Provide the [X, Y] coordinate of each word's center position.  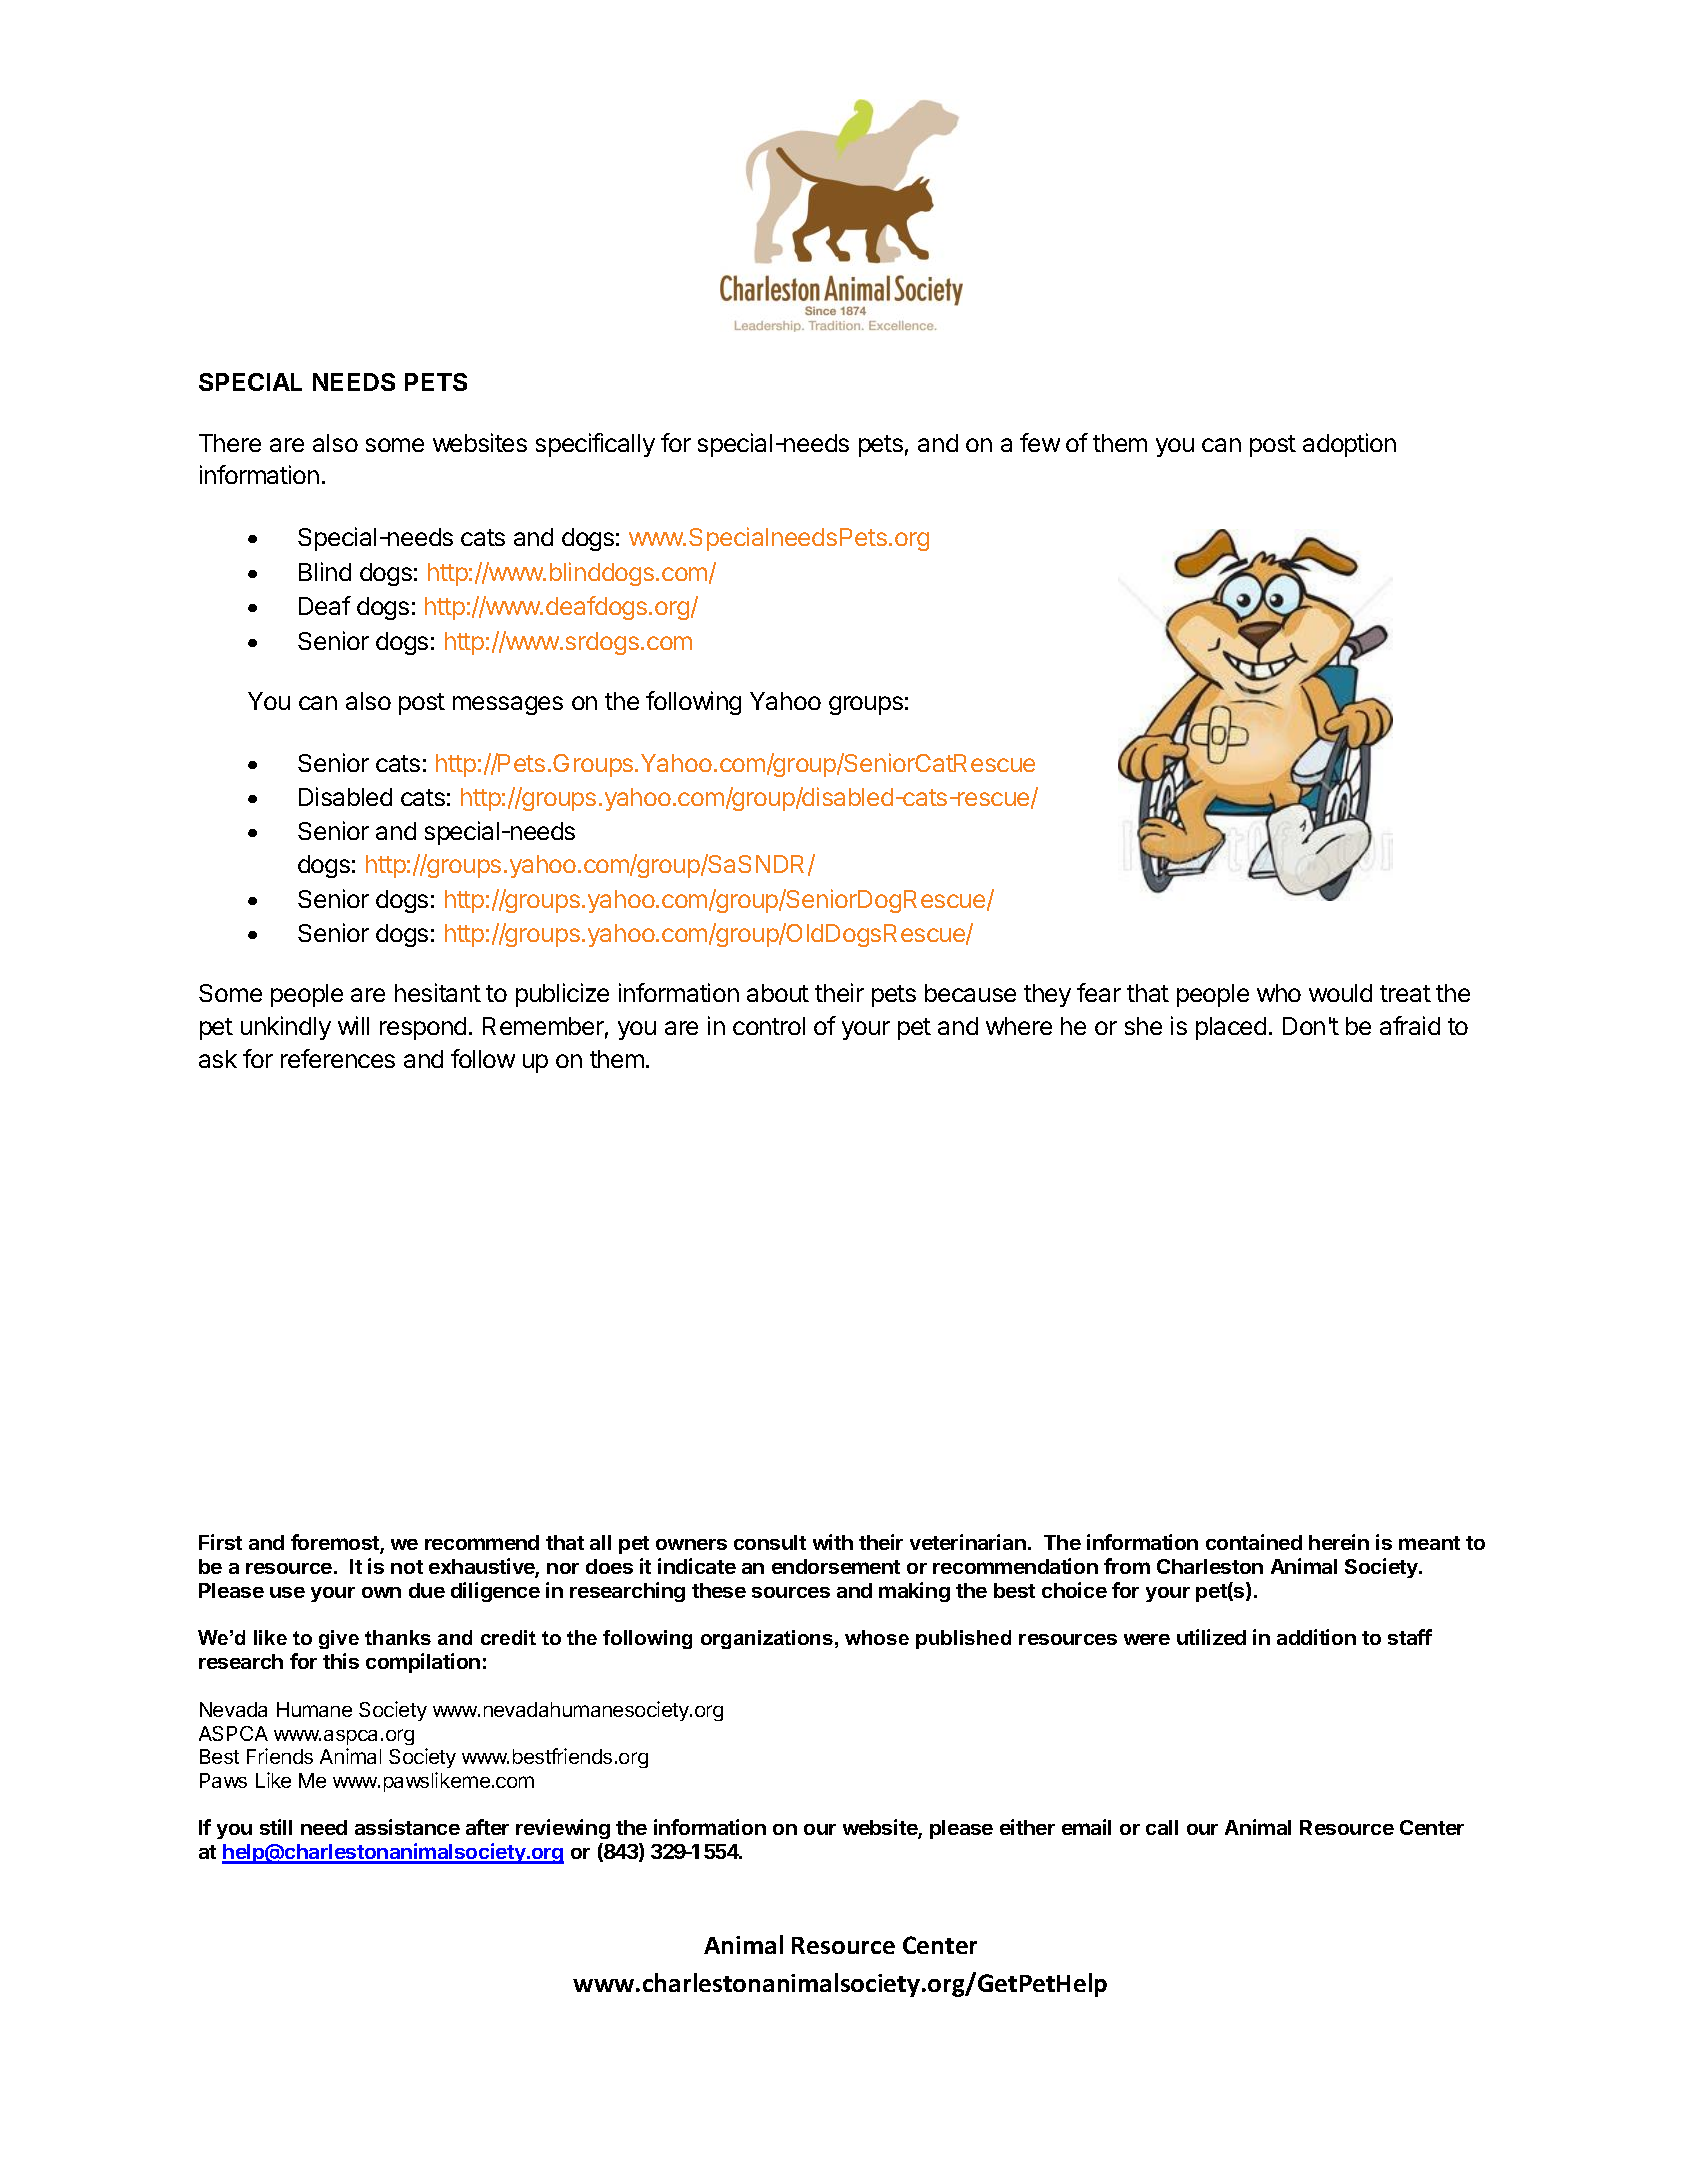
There [230, 443]
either [1027, 1827]
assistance [407, 1827]
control [769, 1026]
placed [1231, 1028]
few [1040, 442]
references [338, 1058]
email [1086, 1827]
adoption [1349, 445]
